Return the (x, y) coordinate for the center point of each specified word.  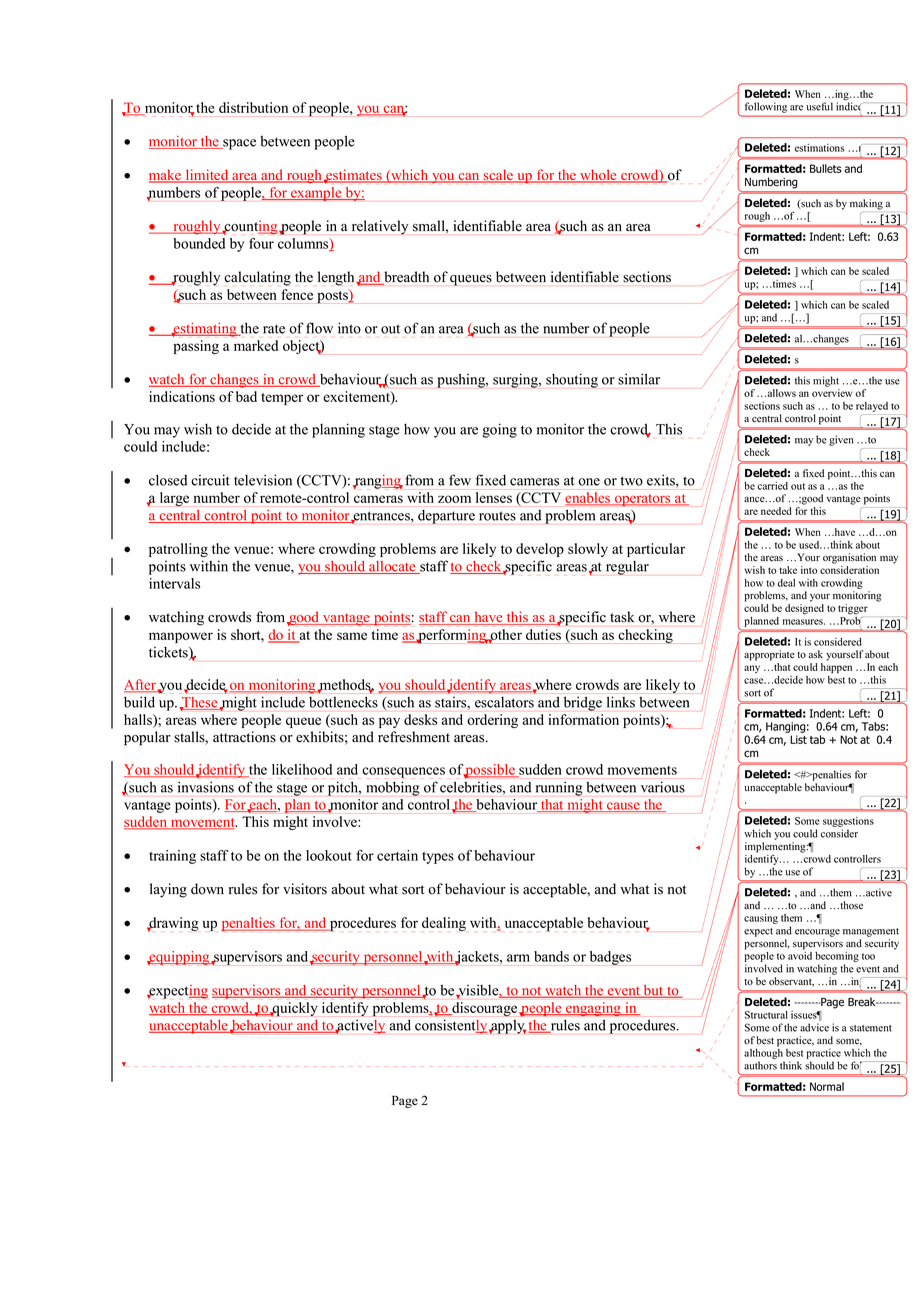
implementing (776, 848)
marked (256, 345)
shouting (572, 380)
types (438, 858)
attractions (244, 737)
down (207, 889)
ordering (492, 721)
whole (598, 176)
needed (776, 511)
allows (782, 393)
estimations (820, 148)
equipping (179, 958)
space (238, 144)
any (752, 669)
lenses (494, 497)
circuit (210, 480)
